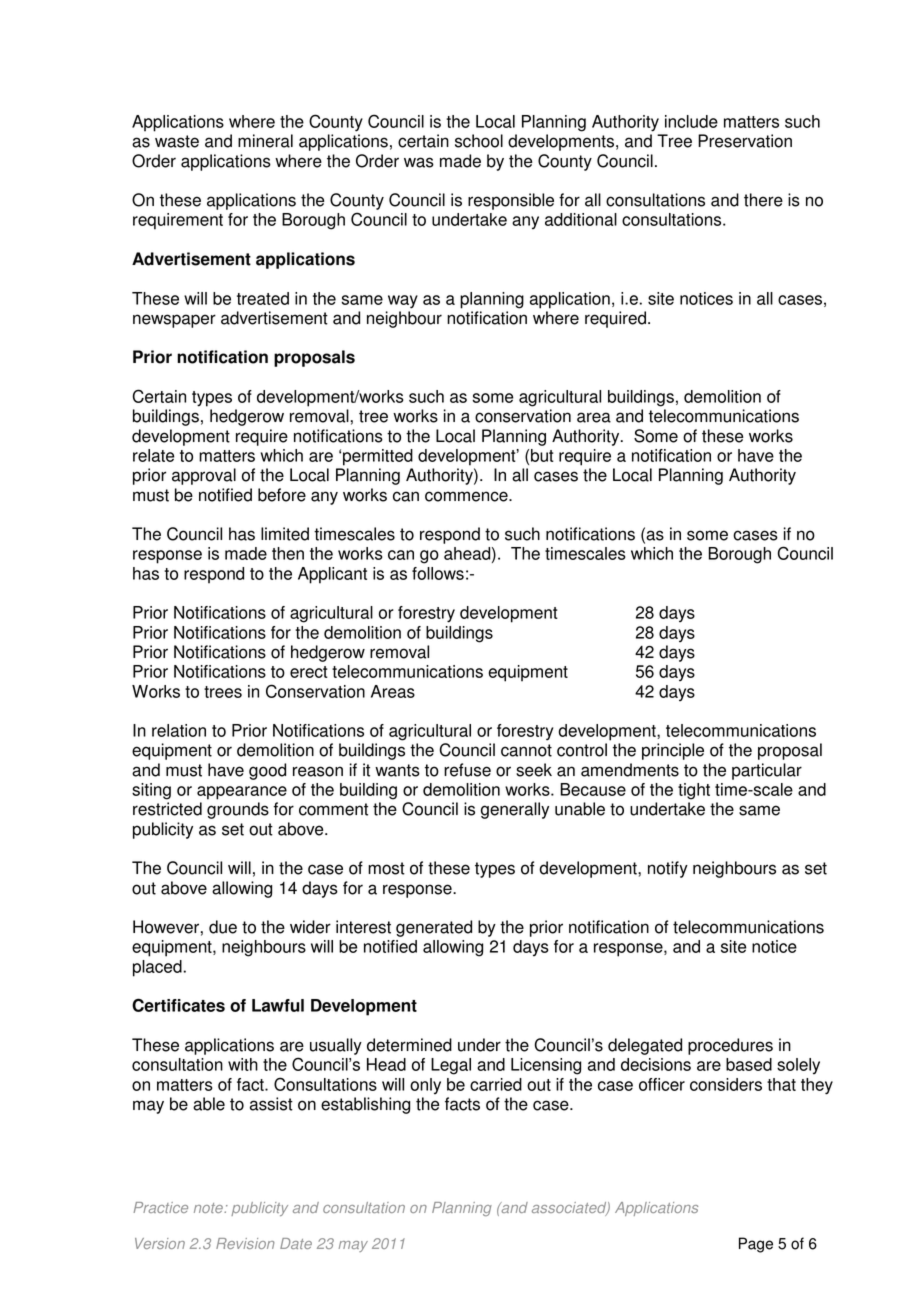 The height and width of the image is (1308, 924). Describe the element at coordinates (542, 455) in the image. I see `but` at that location.
